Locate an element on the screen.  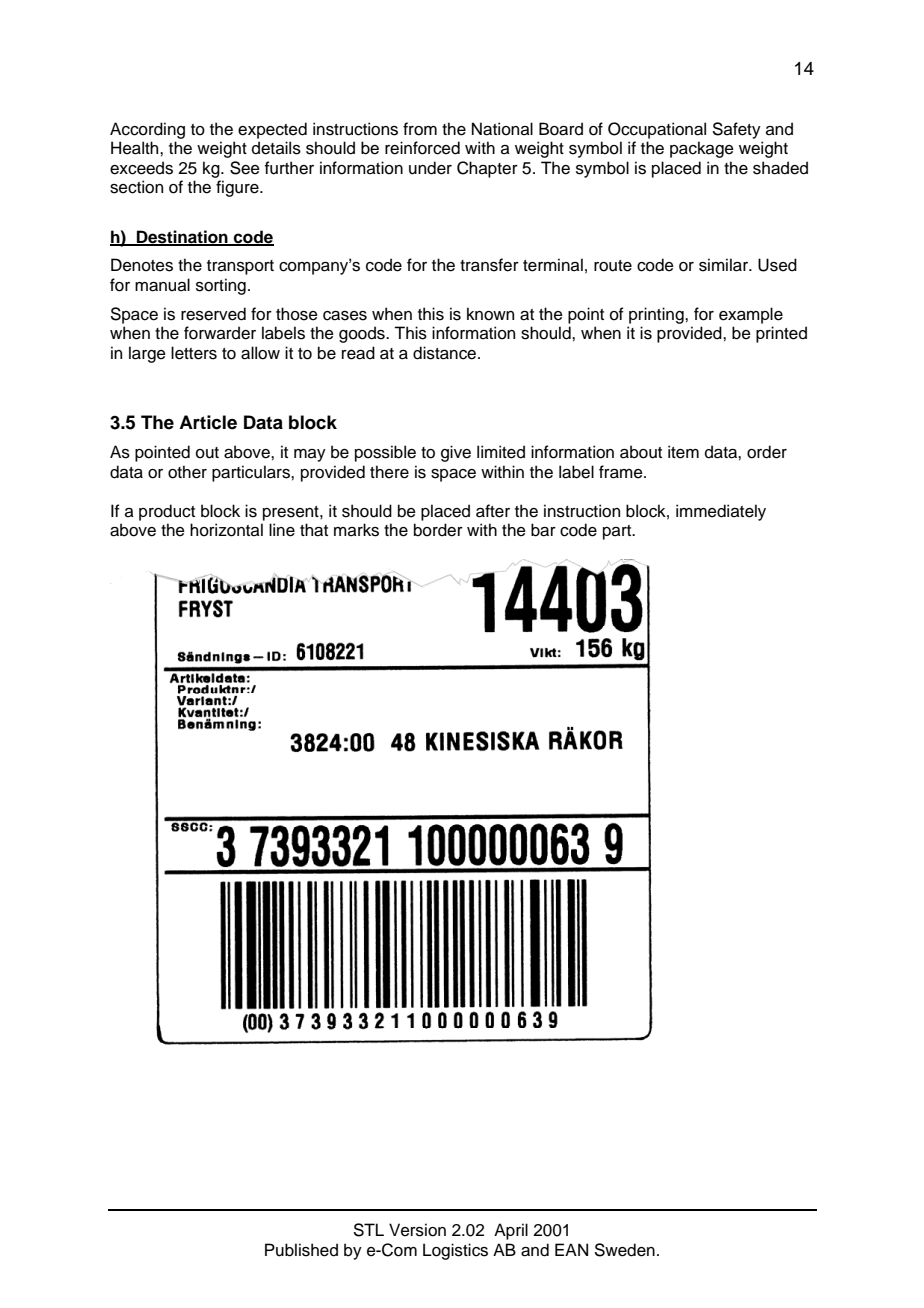
Sweden is located at coordinates (625, 1250).
